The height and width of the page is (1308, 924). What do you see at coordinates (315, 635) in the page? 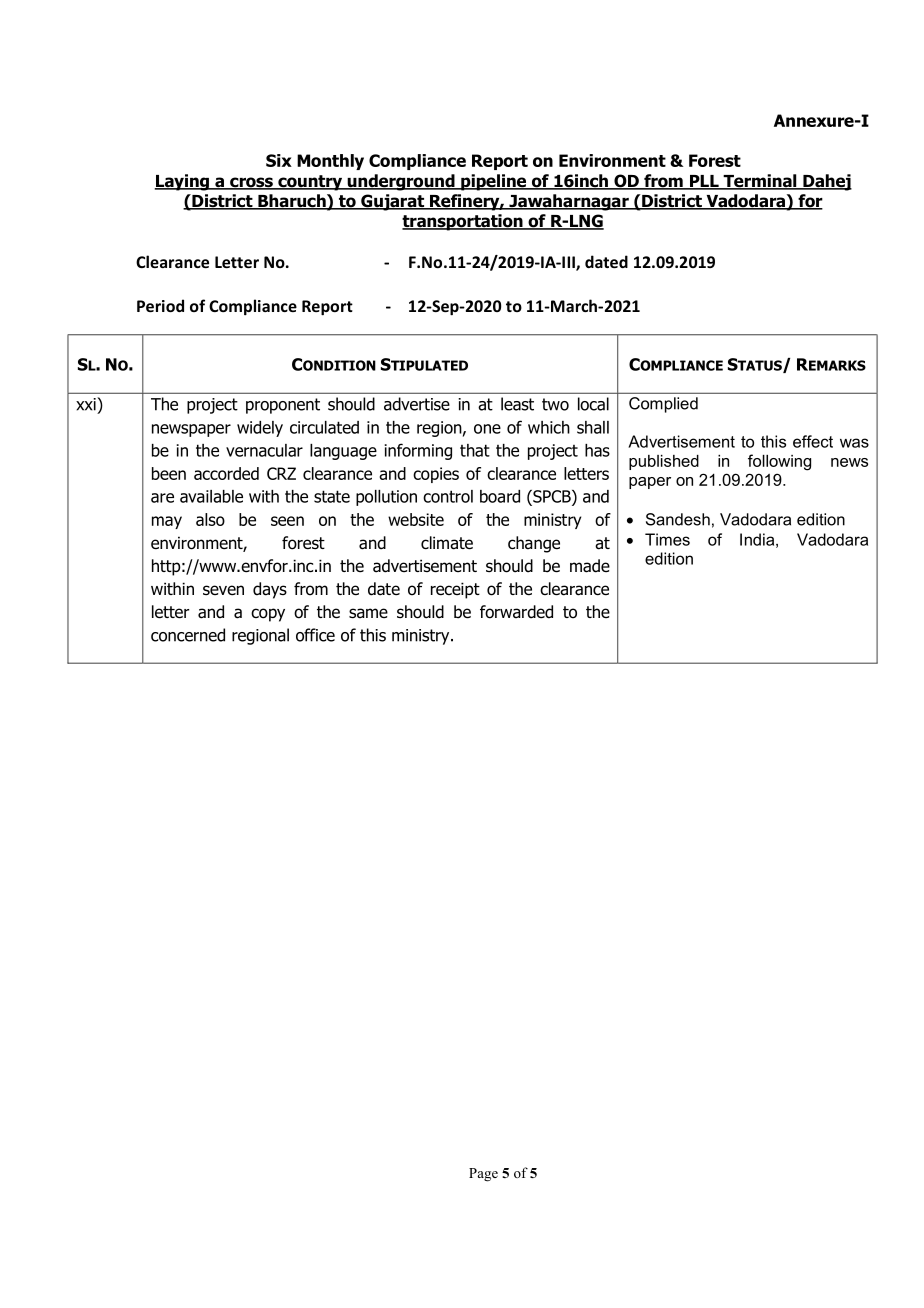
I see `office` at bounding box center [315, 635].
